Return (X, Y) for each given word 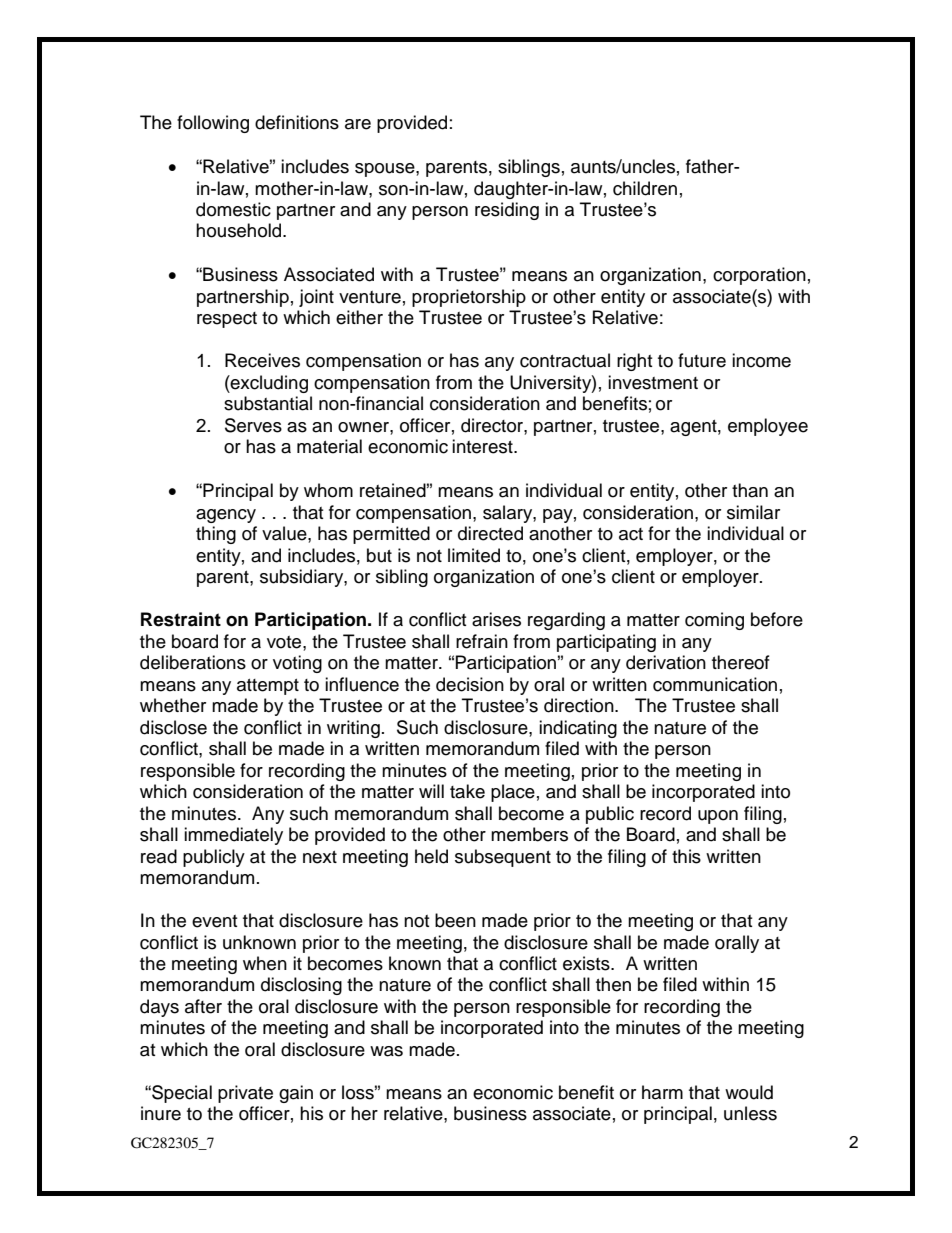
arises (496, 619)
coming (714, 621)
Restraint (181, 619)
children (645, 188)
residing (507, 211)
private (245, 1094)
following (213, 124)
